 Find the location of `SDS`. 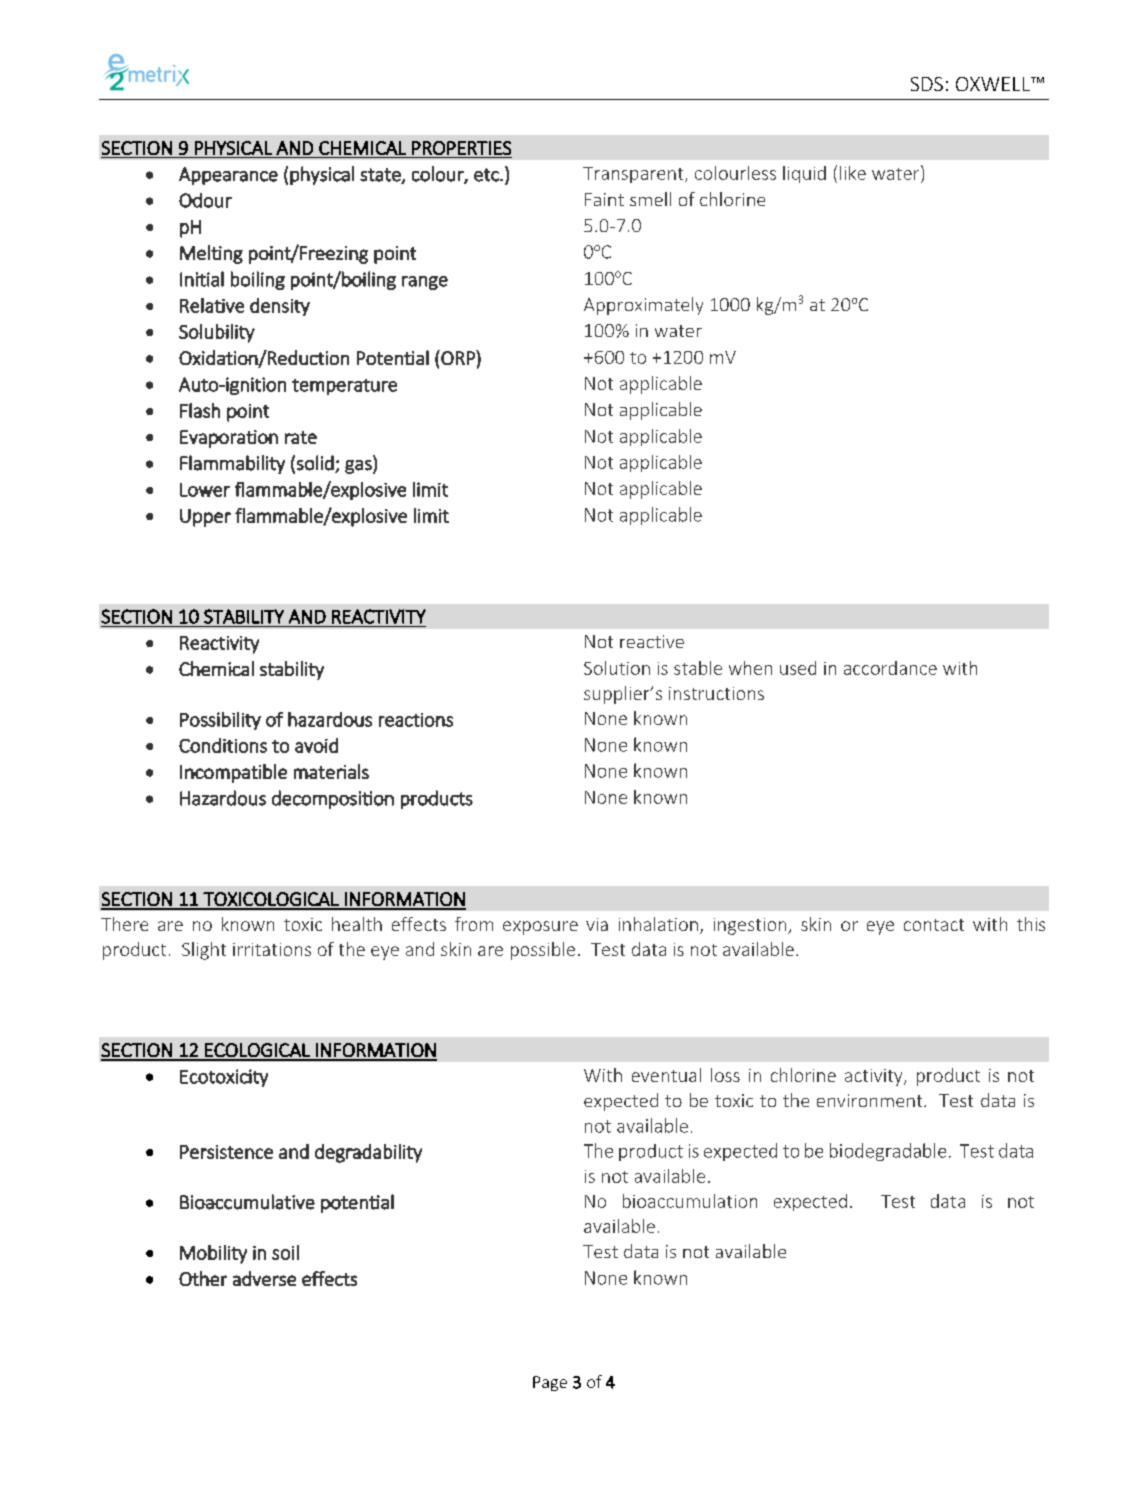

SDS is located at coordinates (927, 84).
